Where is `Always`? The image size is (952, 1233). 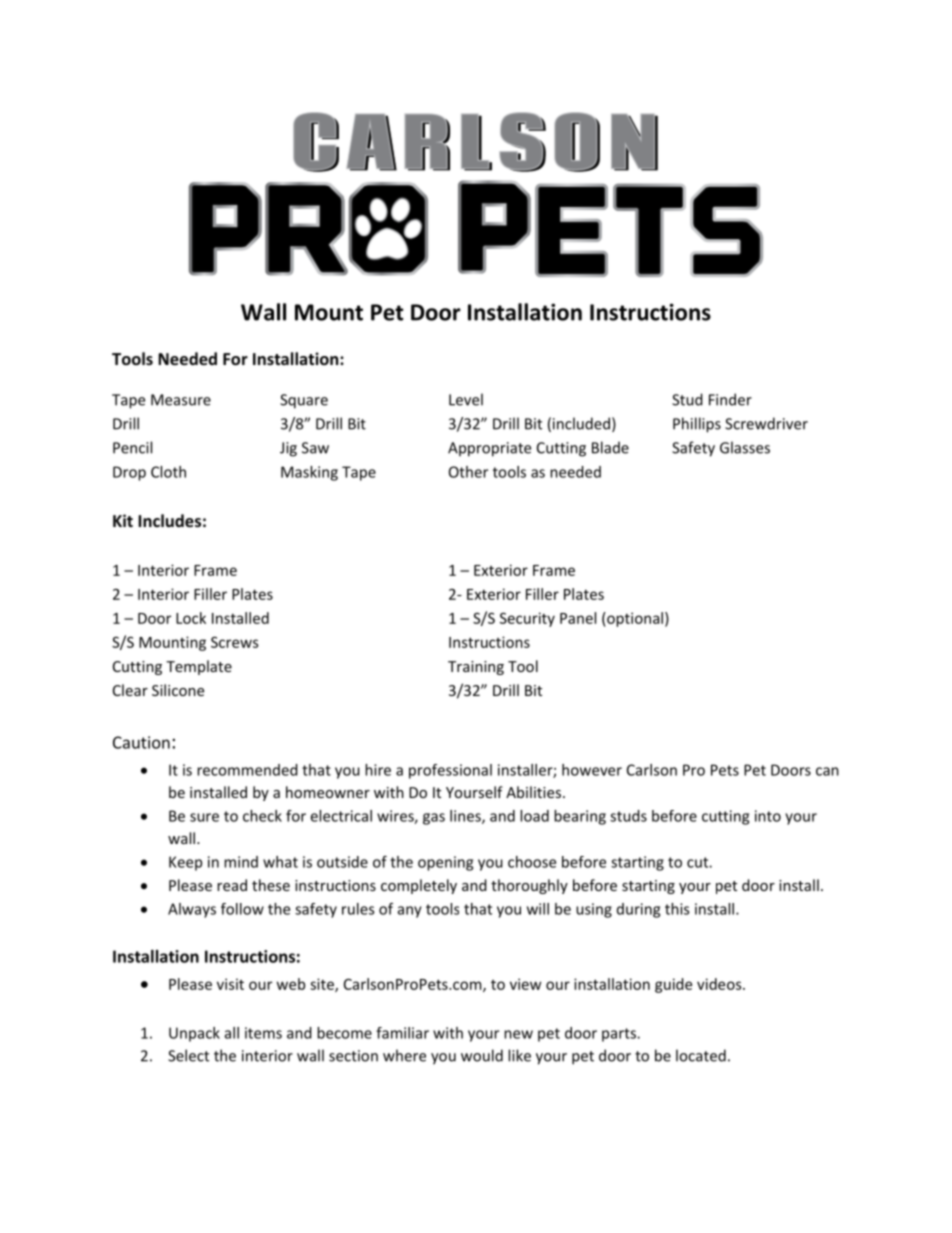 Always is located at coordinates (192, 910).
